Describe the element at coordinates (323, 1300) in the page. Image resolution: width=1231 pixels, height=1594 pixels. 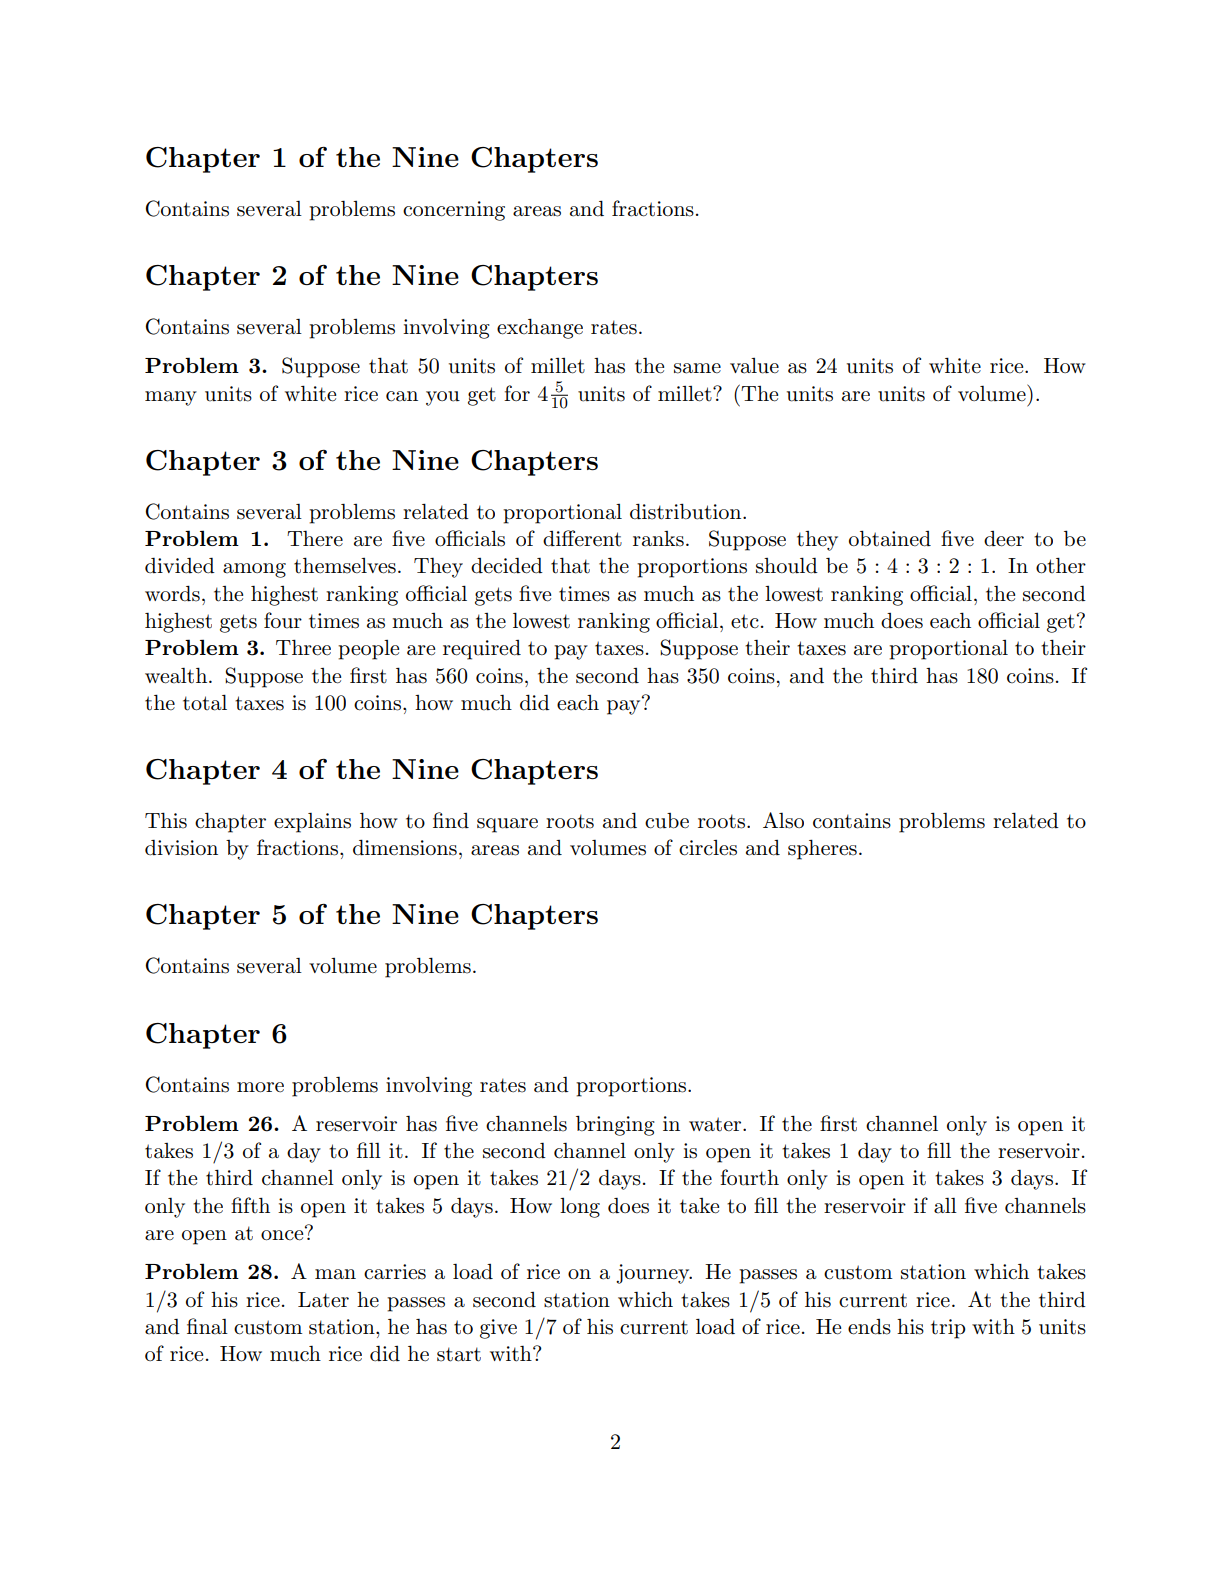
I see `Later` at that location.
